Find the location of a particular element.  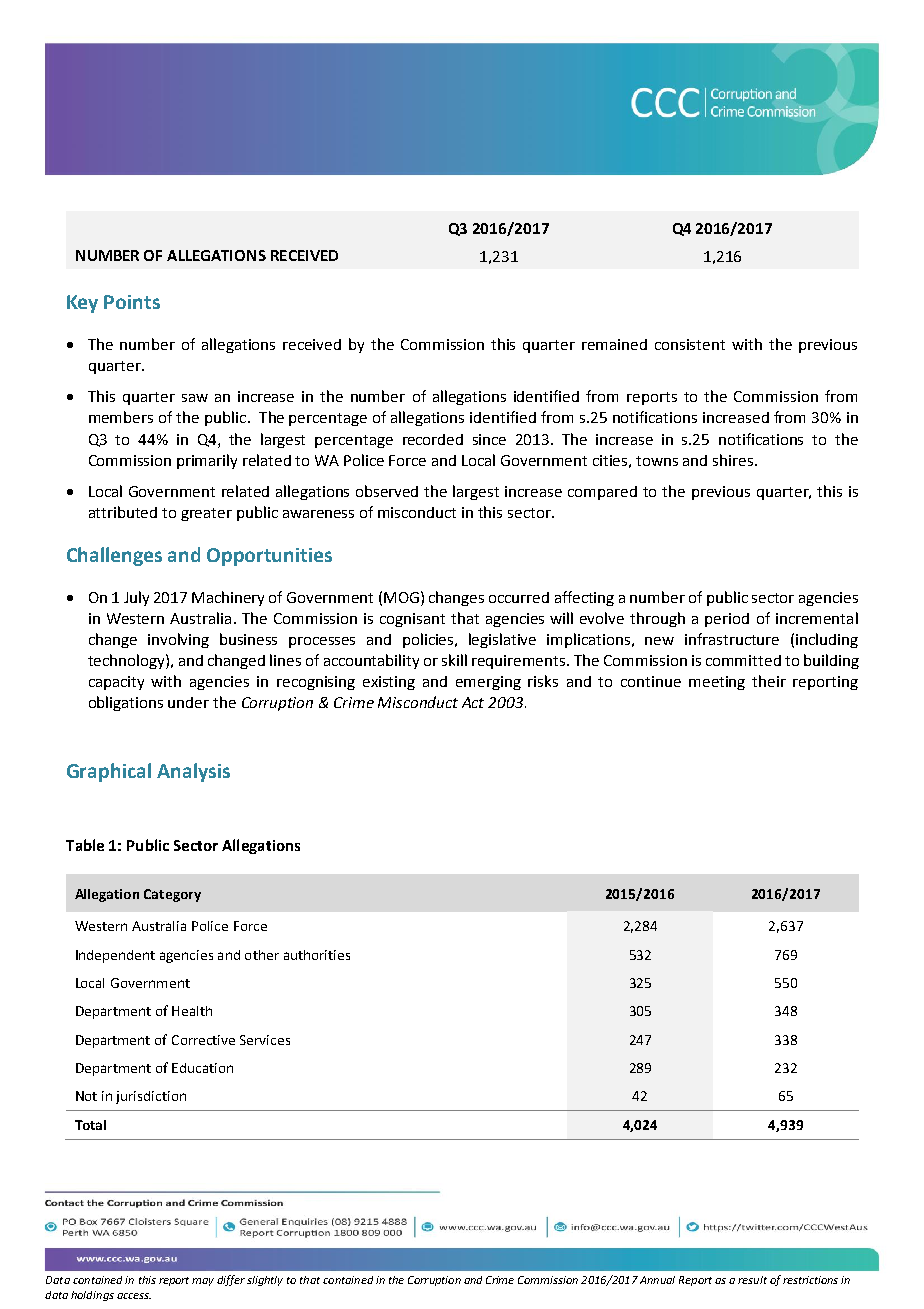

greater is located at coordinates (206, 514).
